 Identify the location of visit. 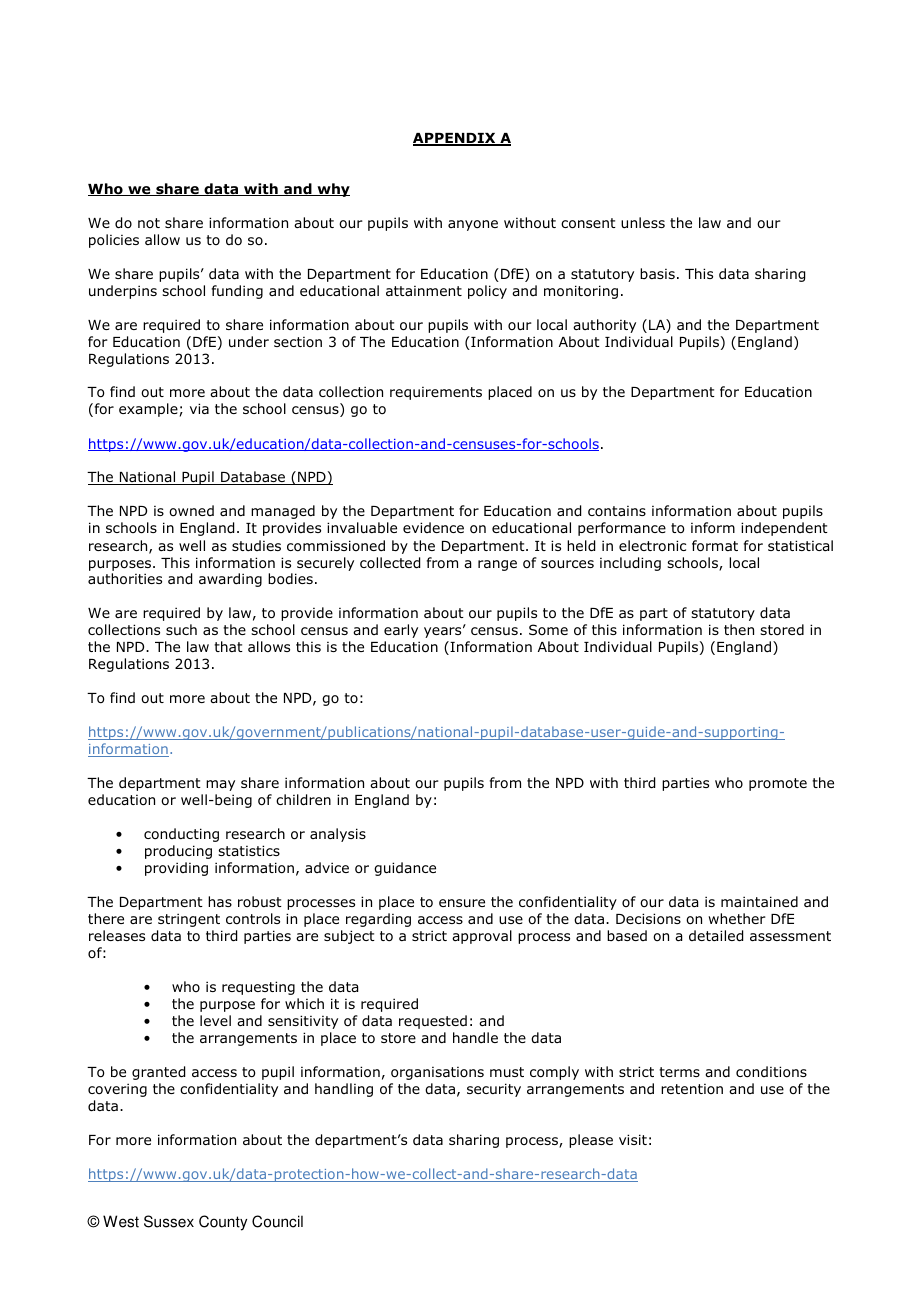
(633, 1139).
